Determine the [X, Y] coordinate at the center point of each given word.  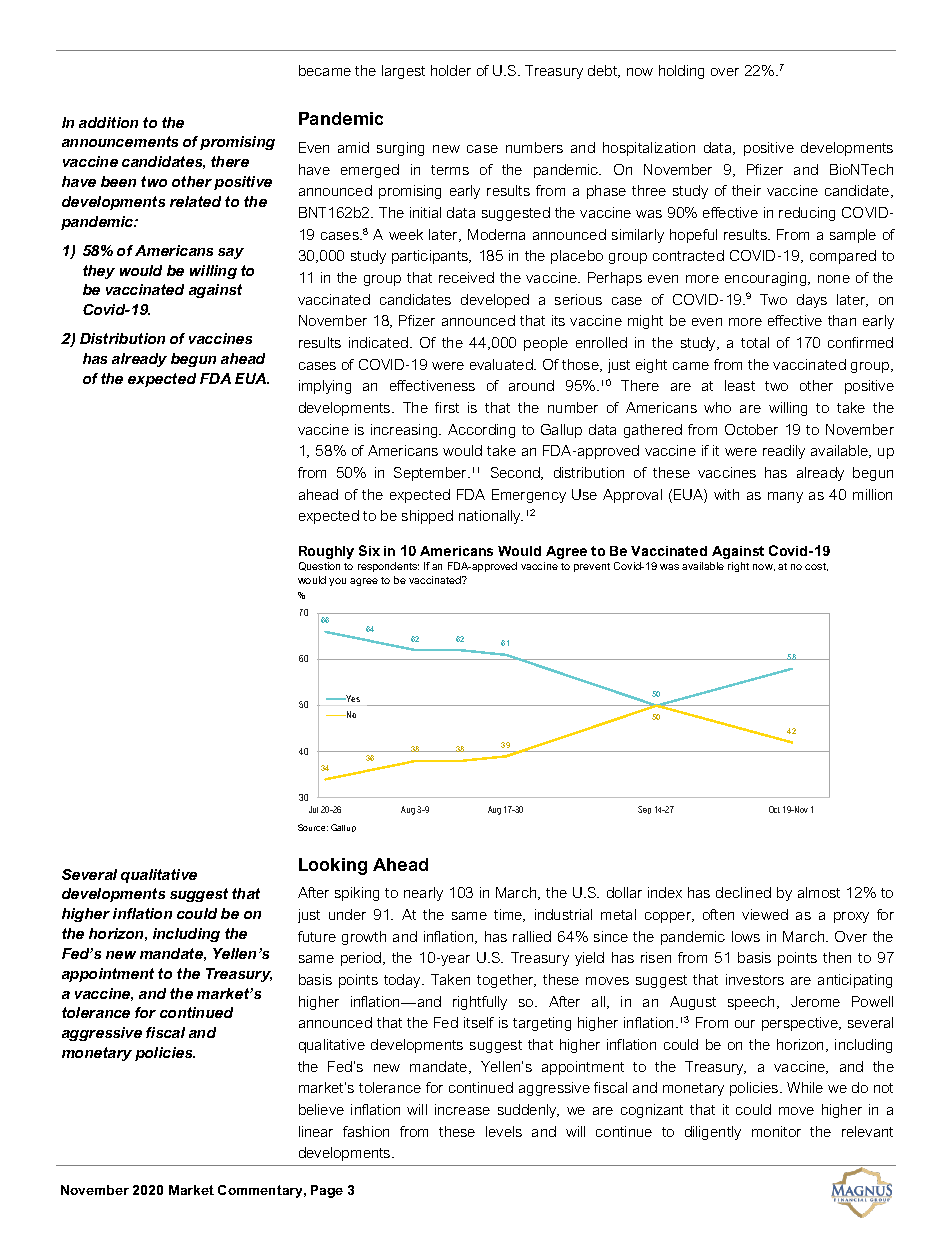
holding [681, 72]
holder [451, 70]
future [317, 936]
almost [819, 892]
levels [504, 1131]
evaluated [502, 364]
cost [816, 567]
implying [325, 387]
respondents [388, 567]
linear [316, 1131]
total [755, 342]
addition [108, 122]
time [509, 915]
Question [319, 566]
